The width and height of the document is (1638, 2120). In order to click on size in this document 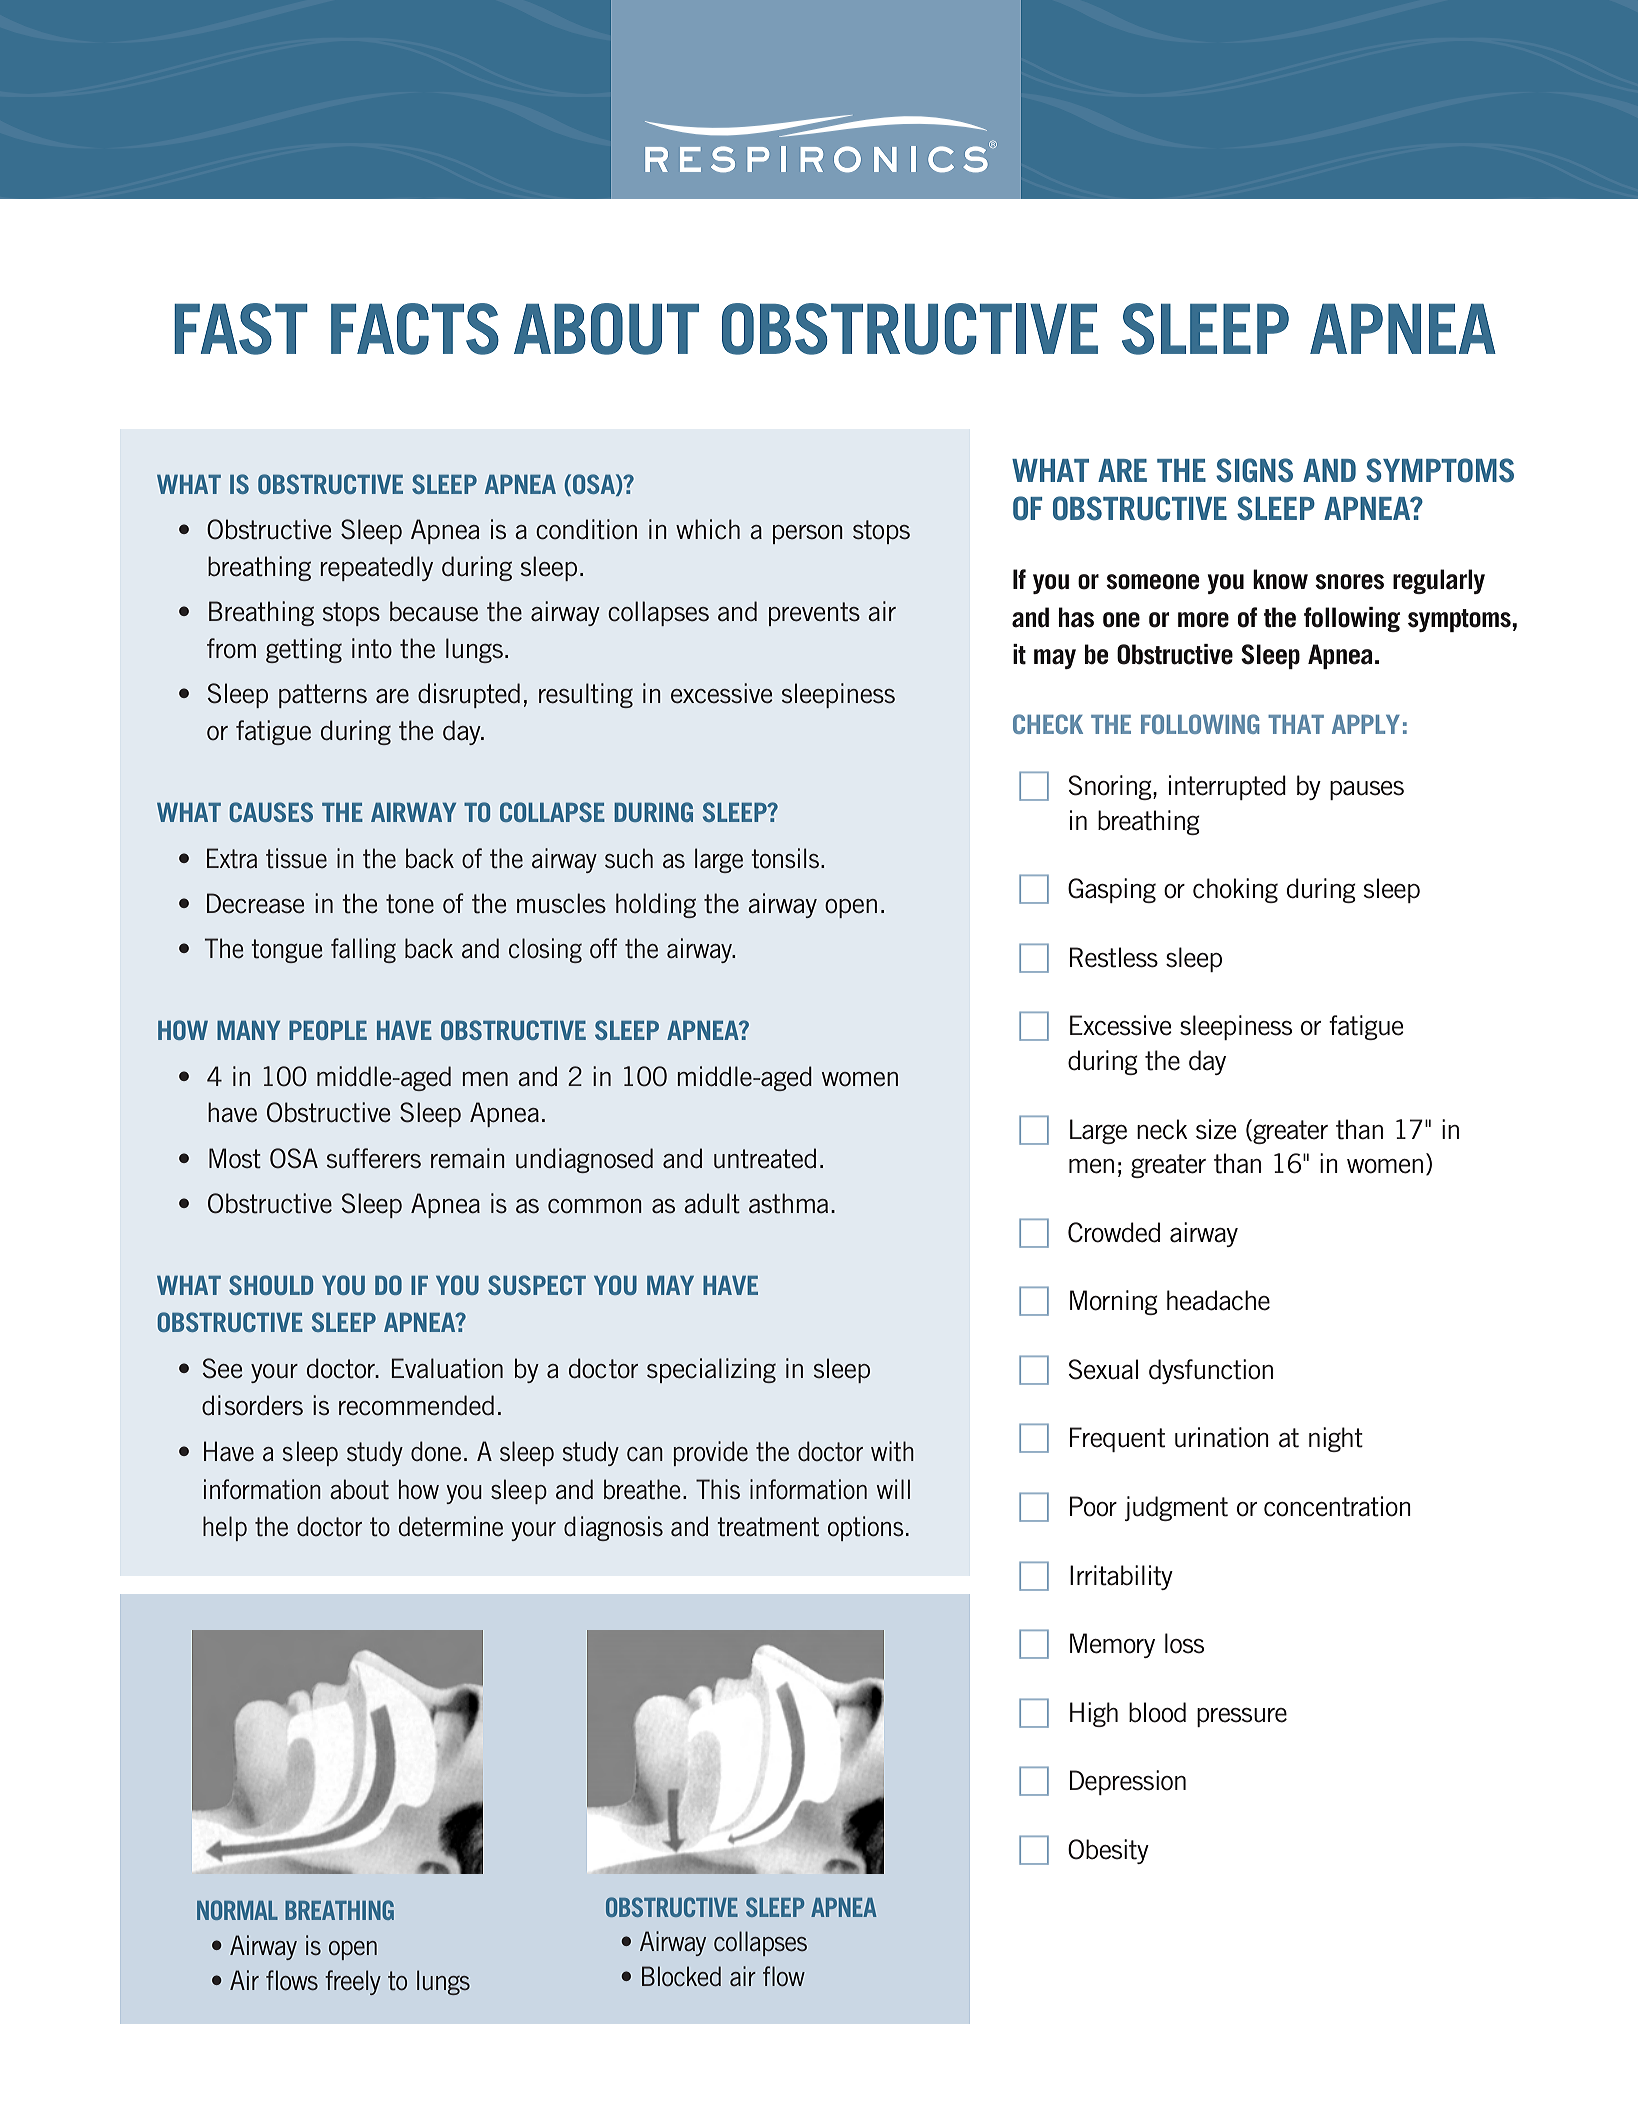, I will do `click(1216, 1129)`.
